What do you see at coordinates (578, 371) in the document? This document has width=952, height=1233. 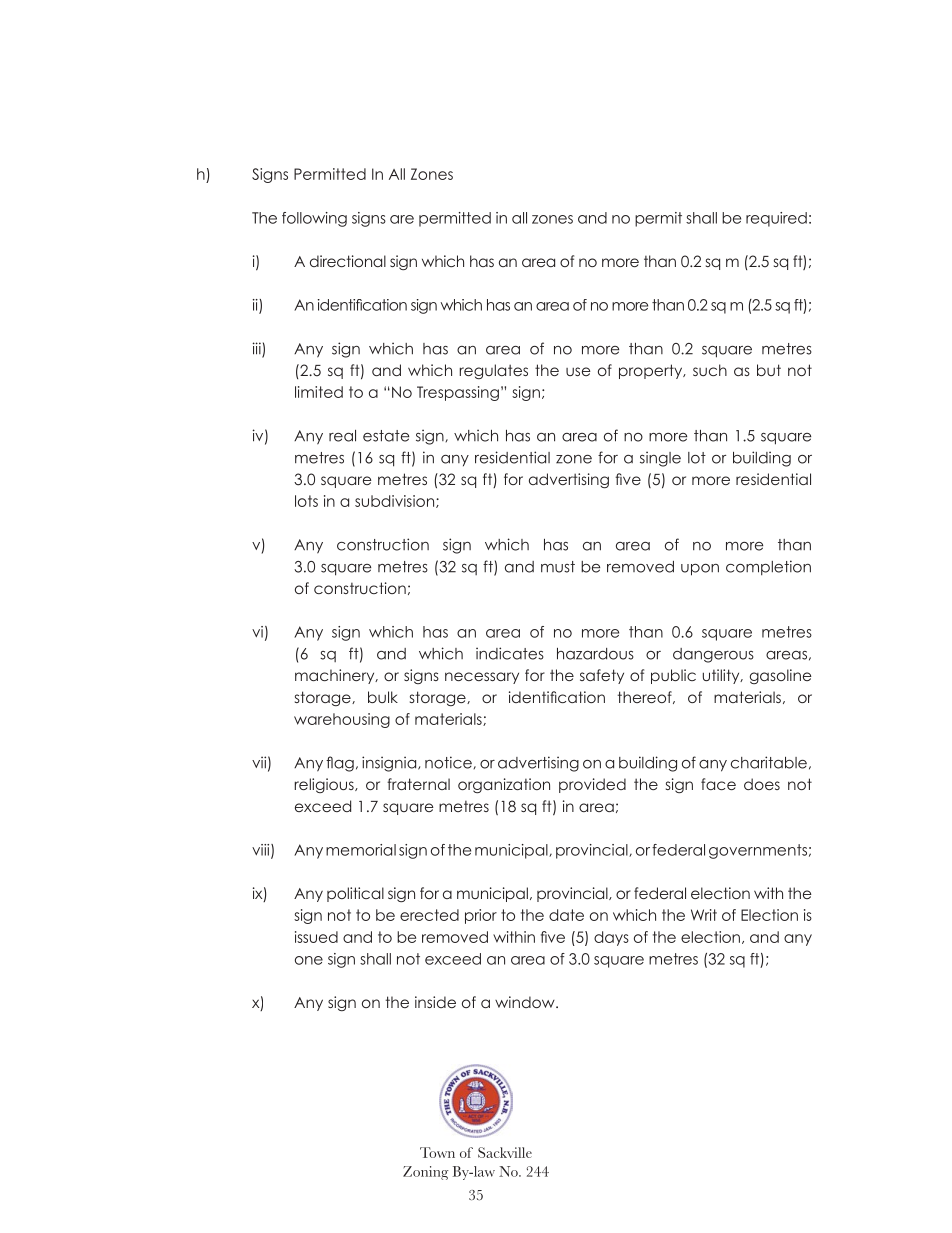 I see `use` at bounding box center [578, 371].
